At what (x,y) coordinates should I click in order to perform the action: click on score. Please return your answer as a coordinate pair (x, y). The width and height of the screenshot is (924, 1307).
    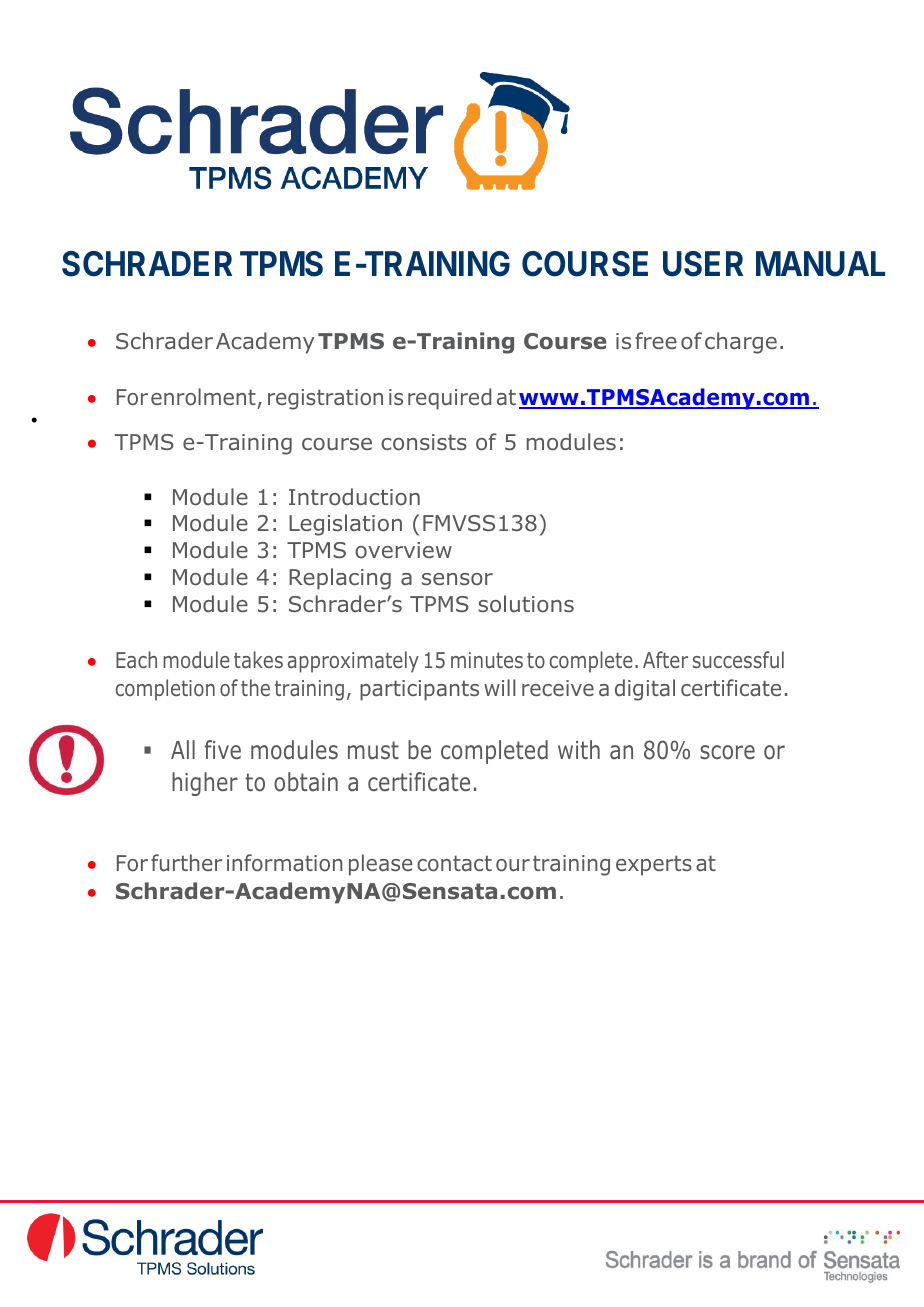
    Looking at the image, I should click on (727, 752).
